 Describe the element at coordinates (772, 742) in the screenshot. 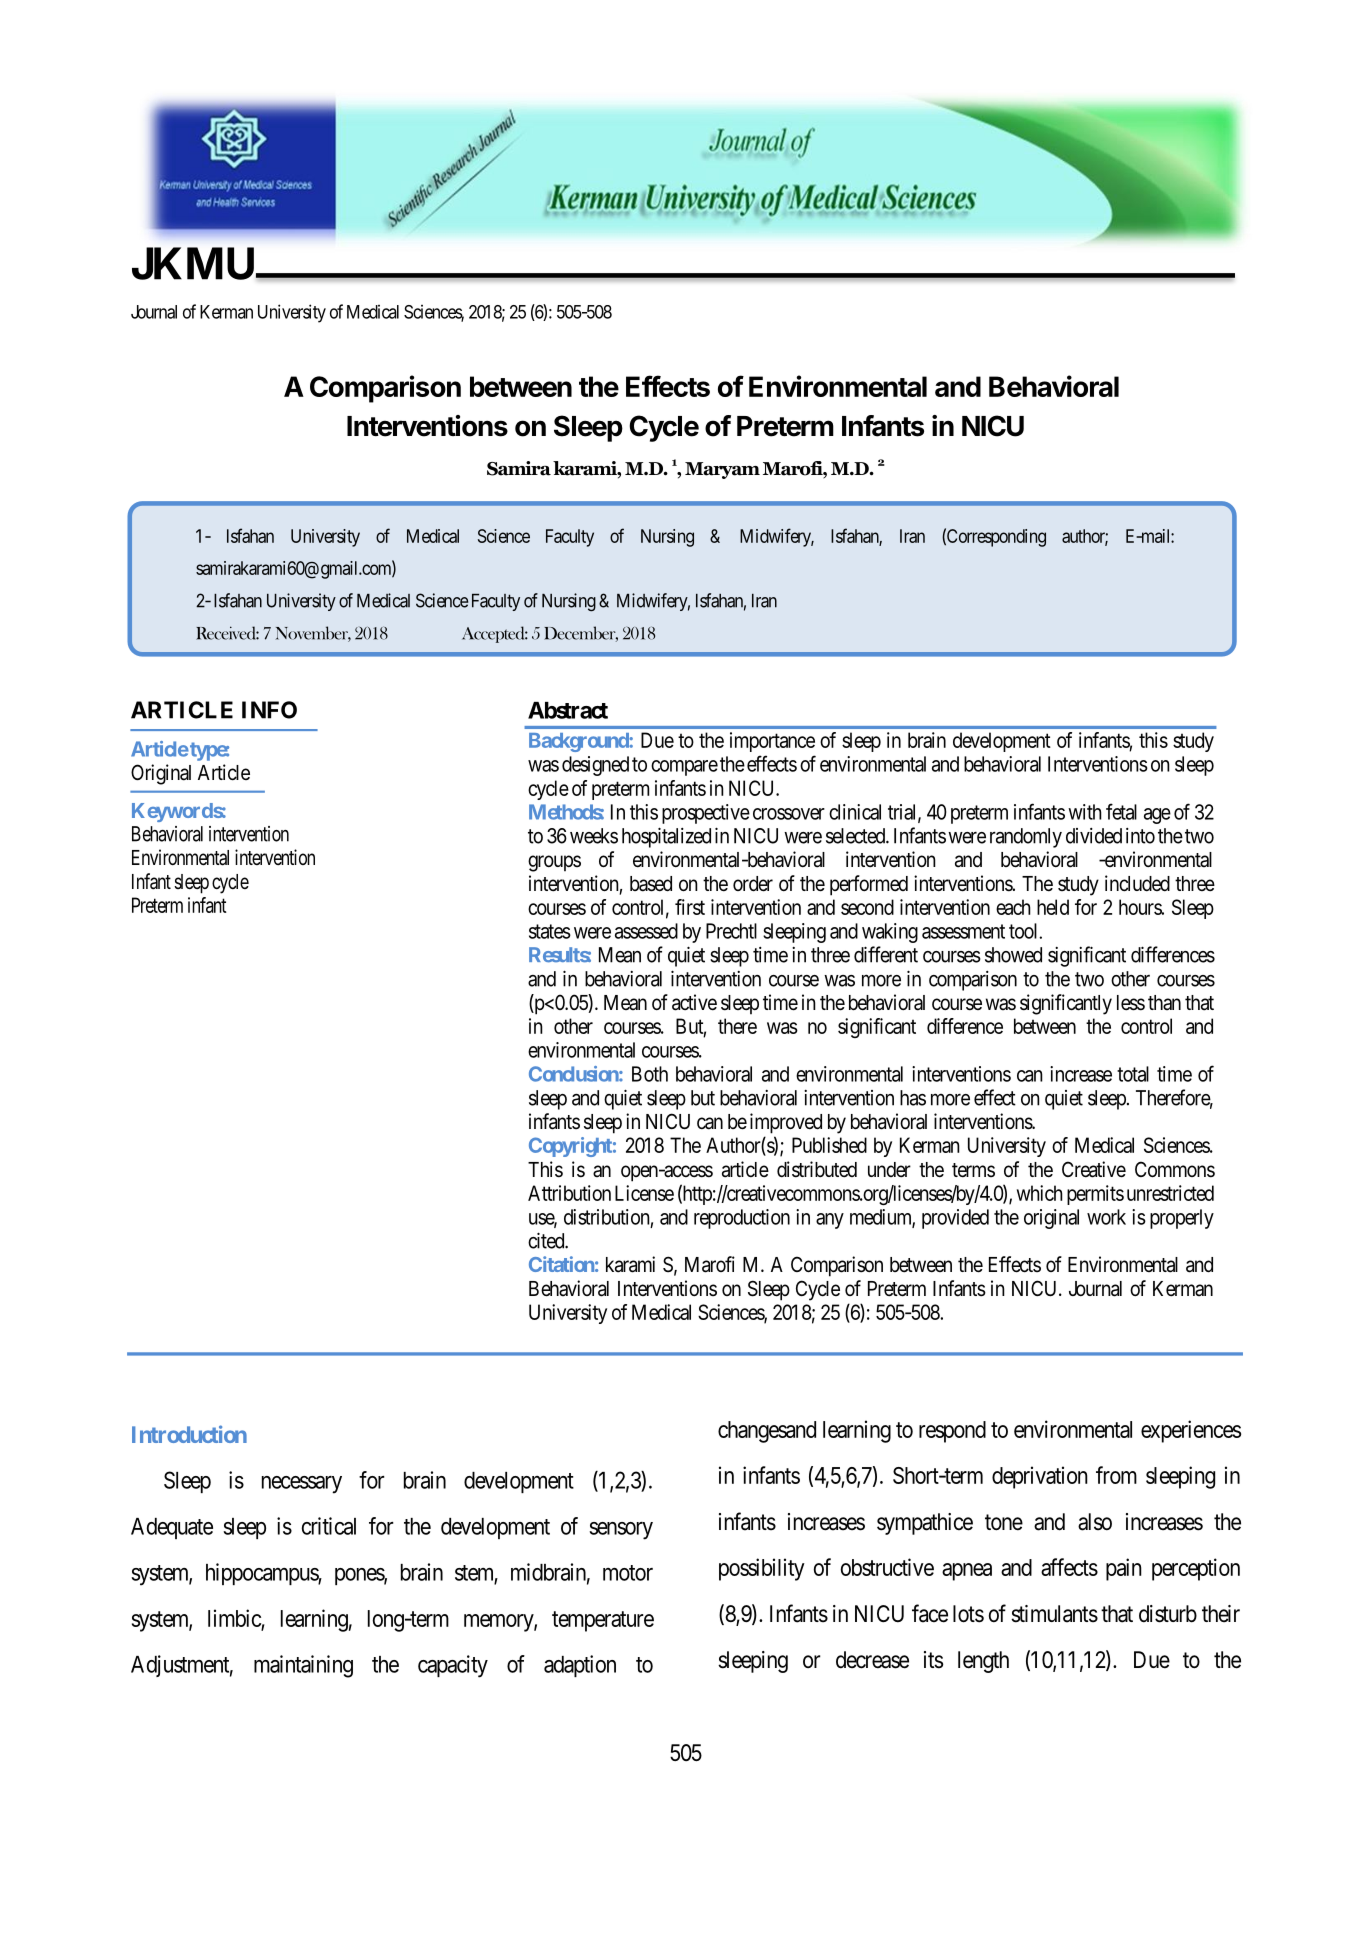

I see `importance` at that location.
